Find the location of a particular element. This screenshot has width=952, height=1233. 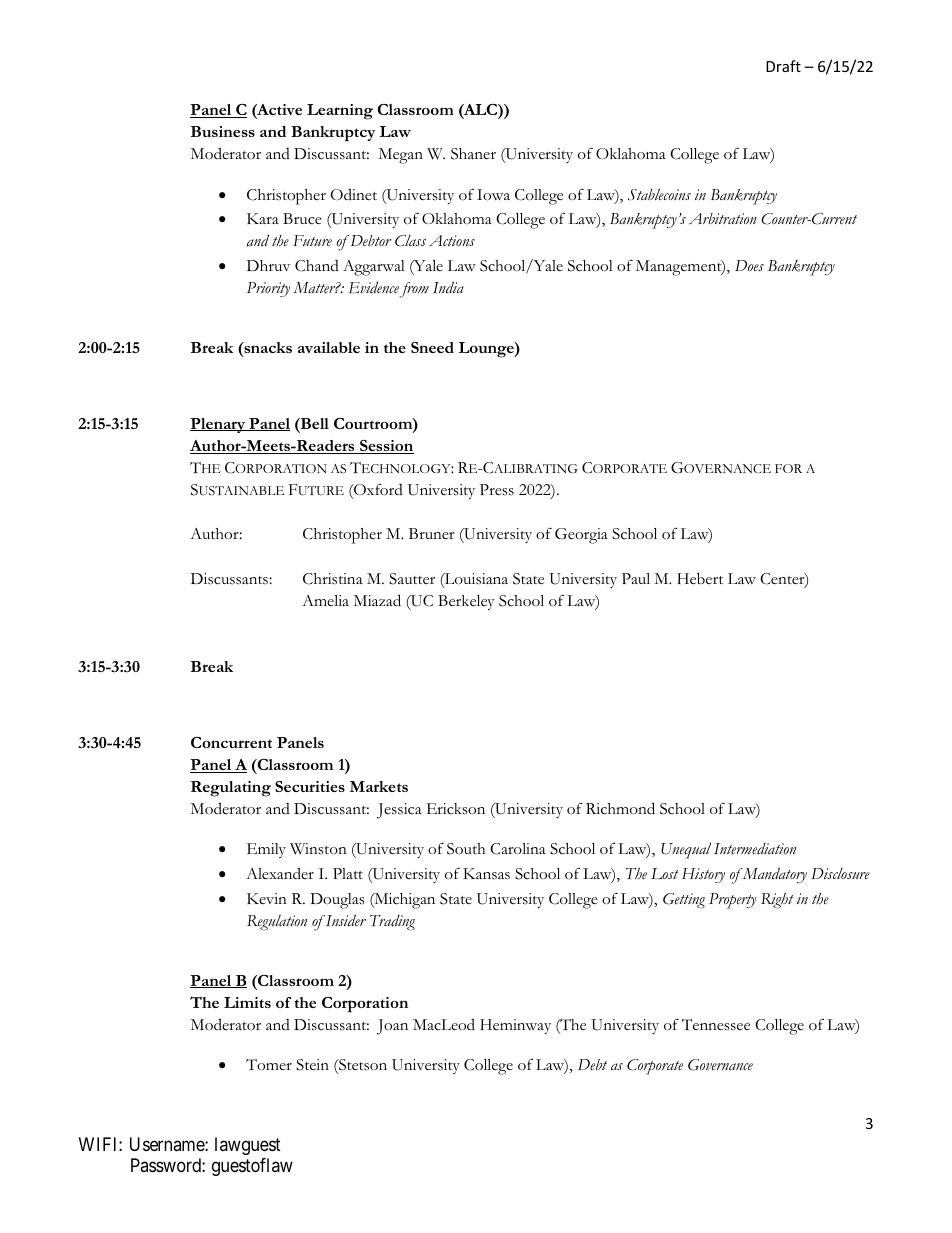

Draft is located at coordinates (783, 66).
